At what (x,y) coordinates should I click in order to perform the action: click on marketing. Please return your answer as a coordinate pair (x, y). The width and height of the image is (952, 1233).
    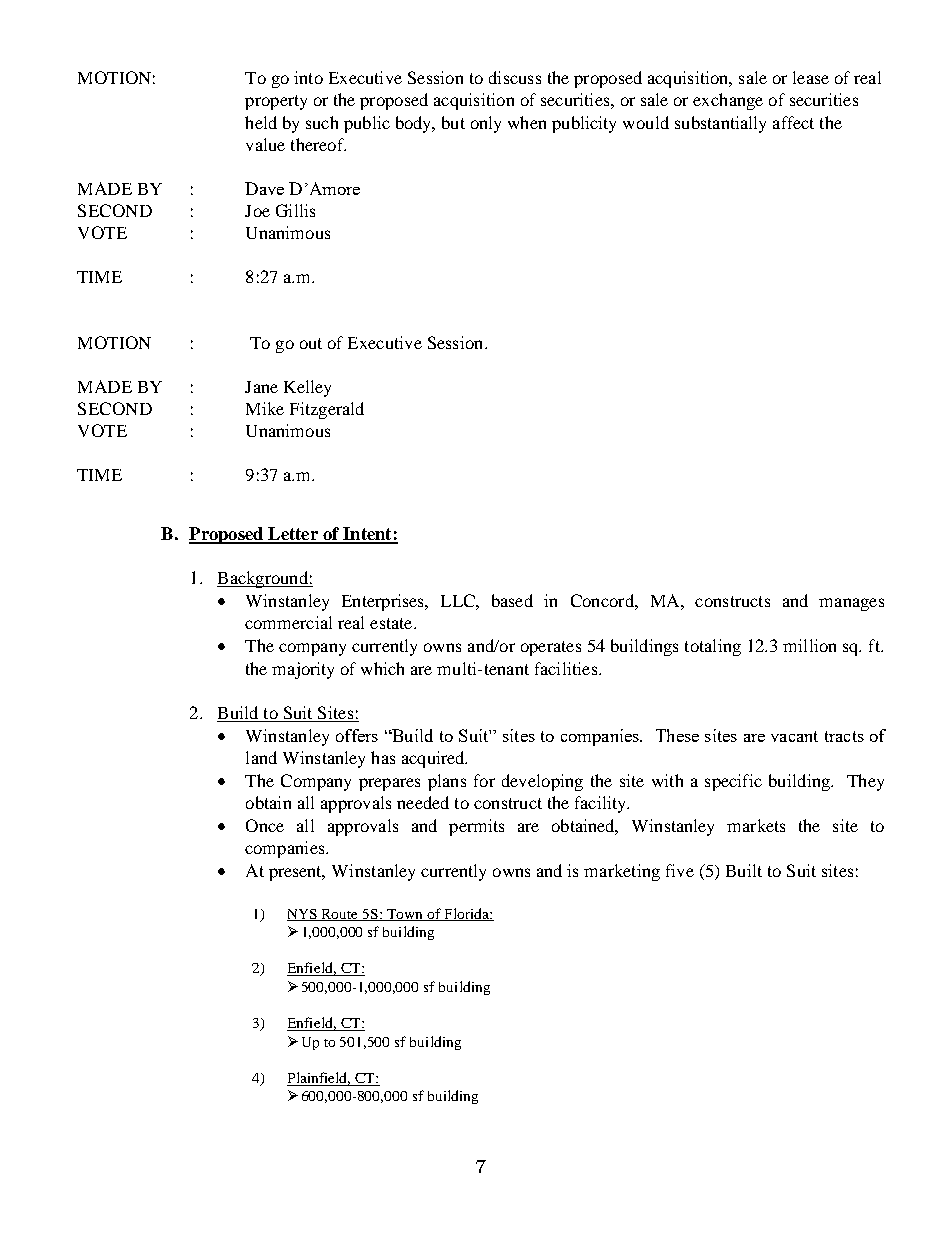
    Looking at the image, I should click on (622, 872).
